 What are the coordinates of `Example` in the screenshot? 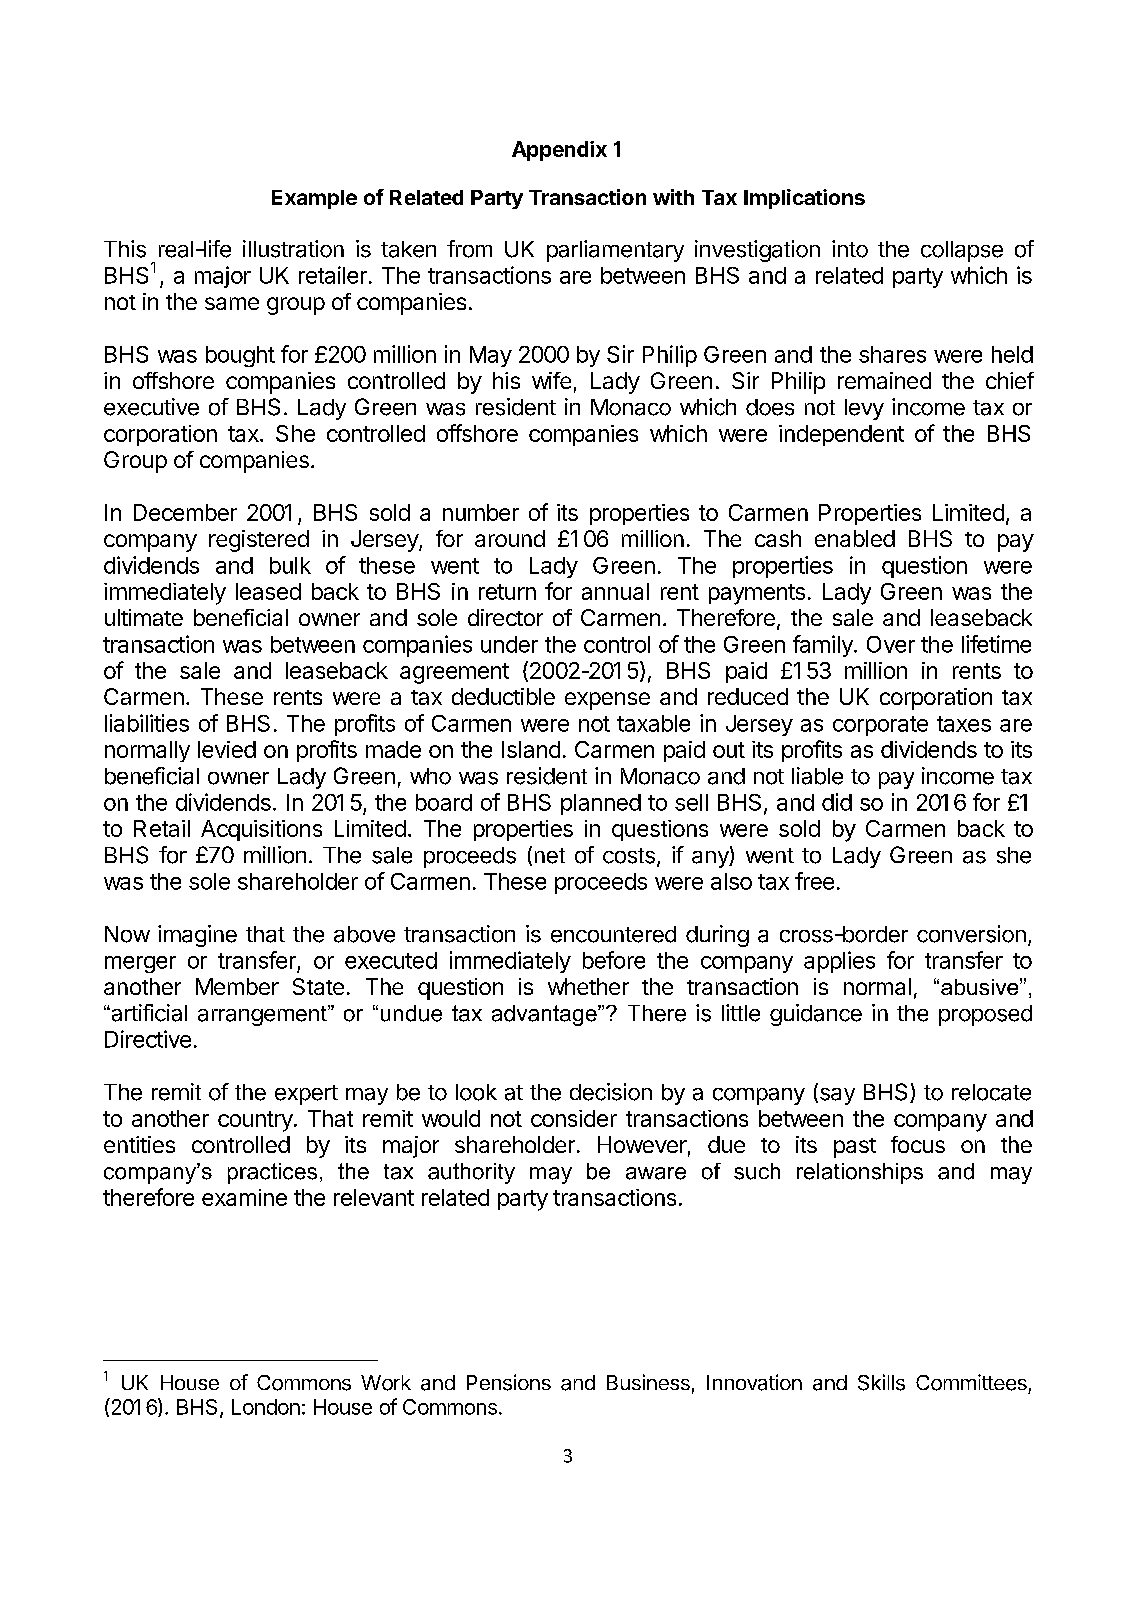 It's located at (314, 199).
